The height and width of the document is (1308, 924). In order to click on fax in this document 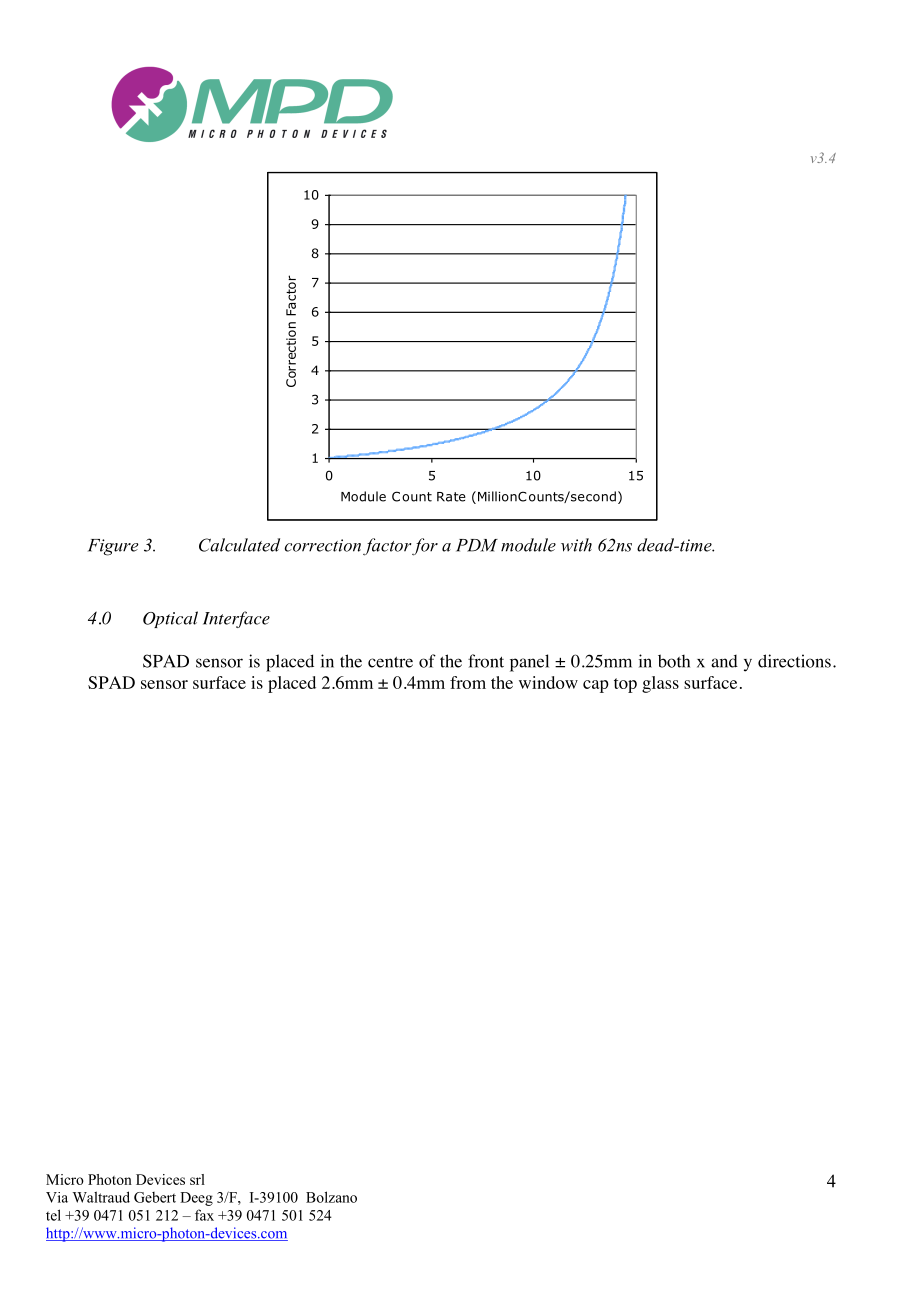, I will do `click(204, 1215)`.
